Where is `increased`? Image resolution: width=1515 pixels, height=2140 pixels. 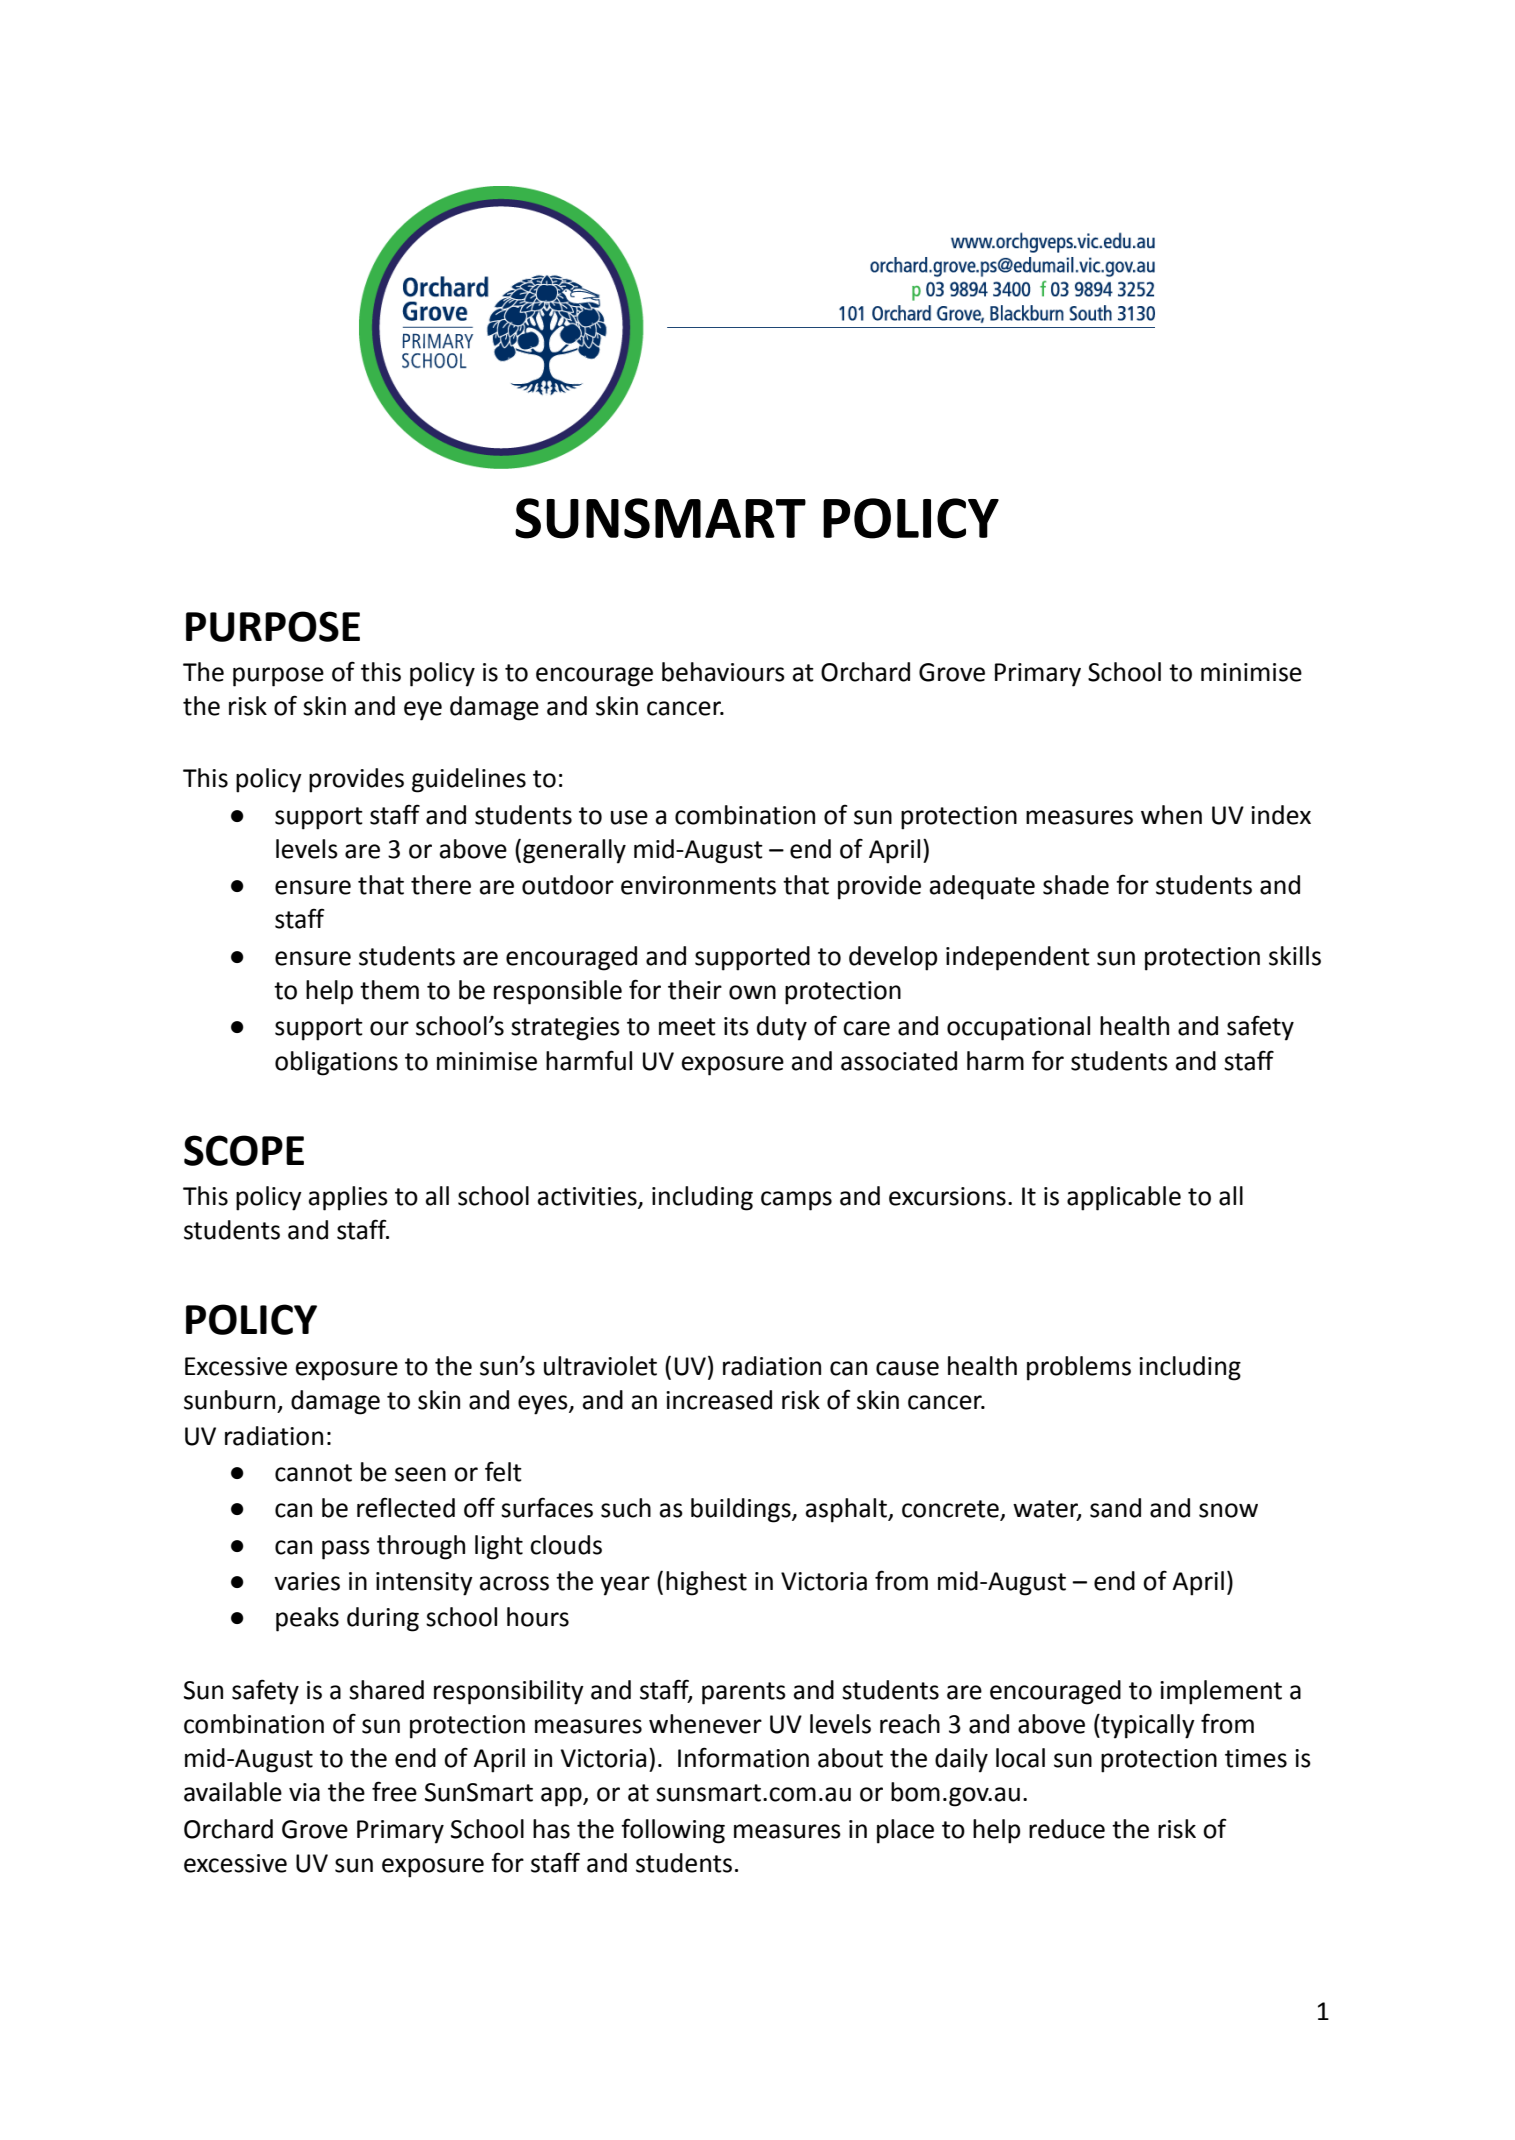 increased is located at coordinates (719, 1400).
